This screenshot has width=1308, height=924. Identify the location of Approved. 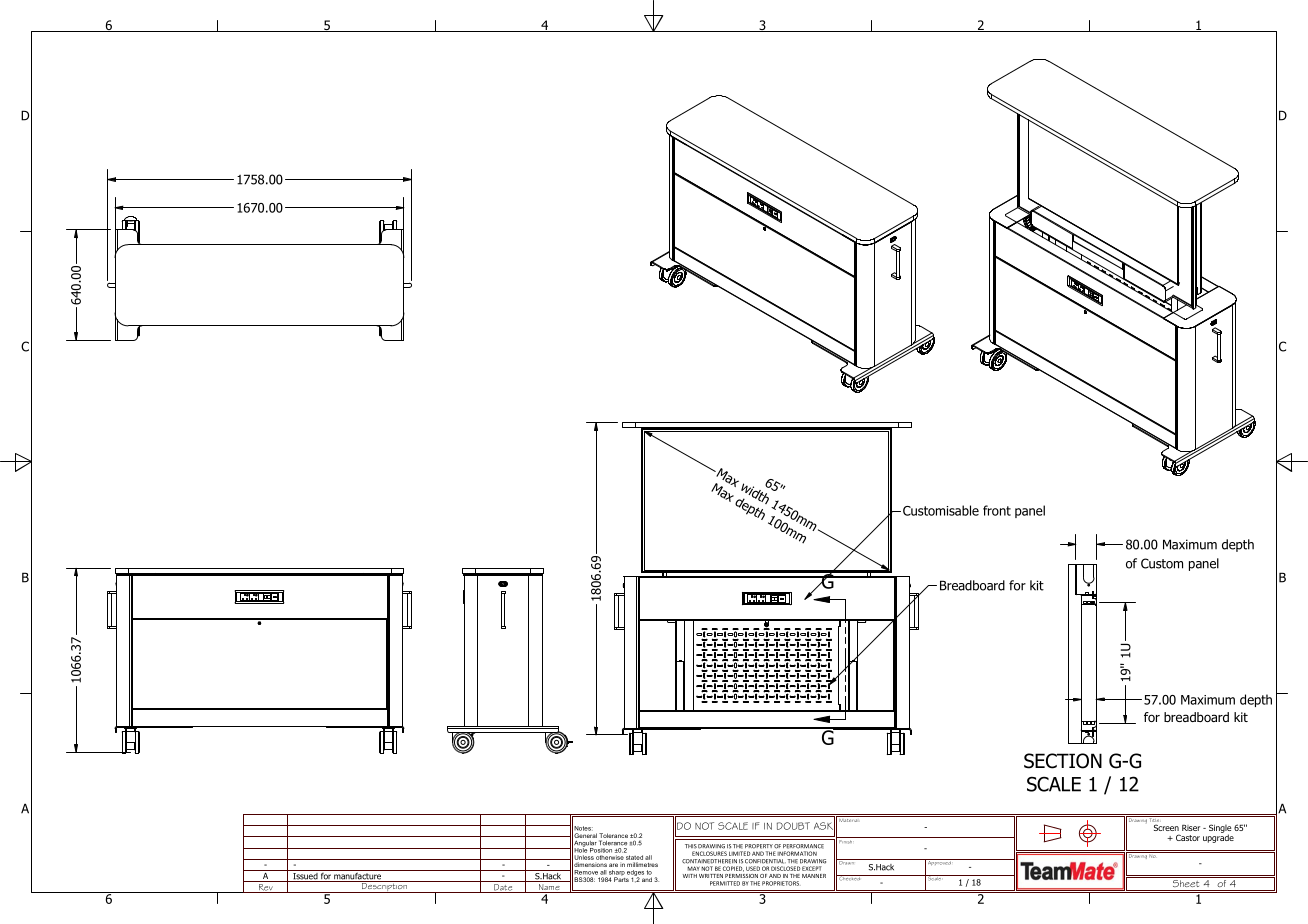
(939, 862).
